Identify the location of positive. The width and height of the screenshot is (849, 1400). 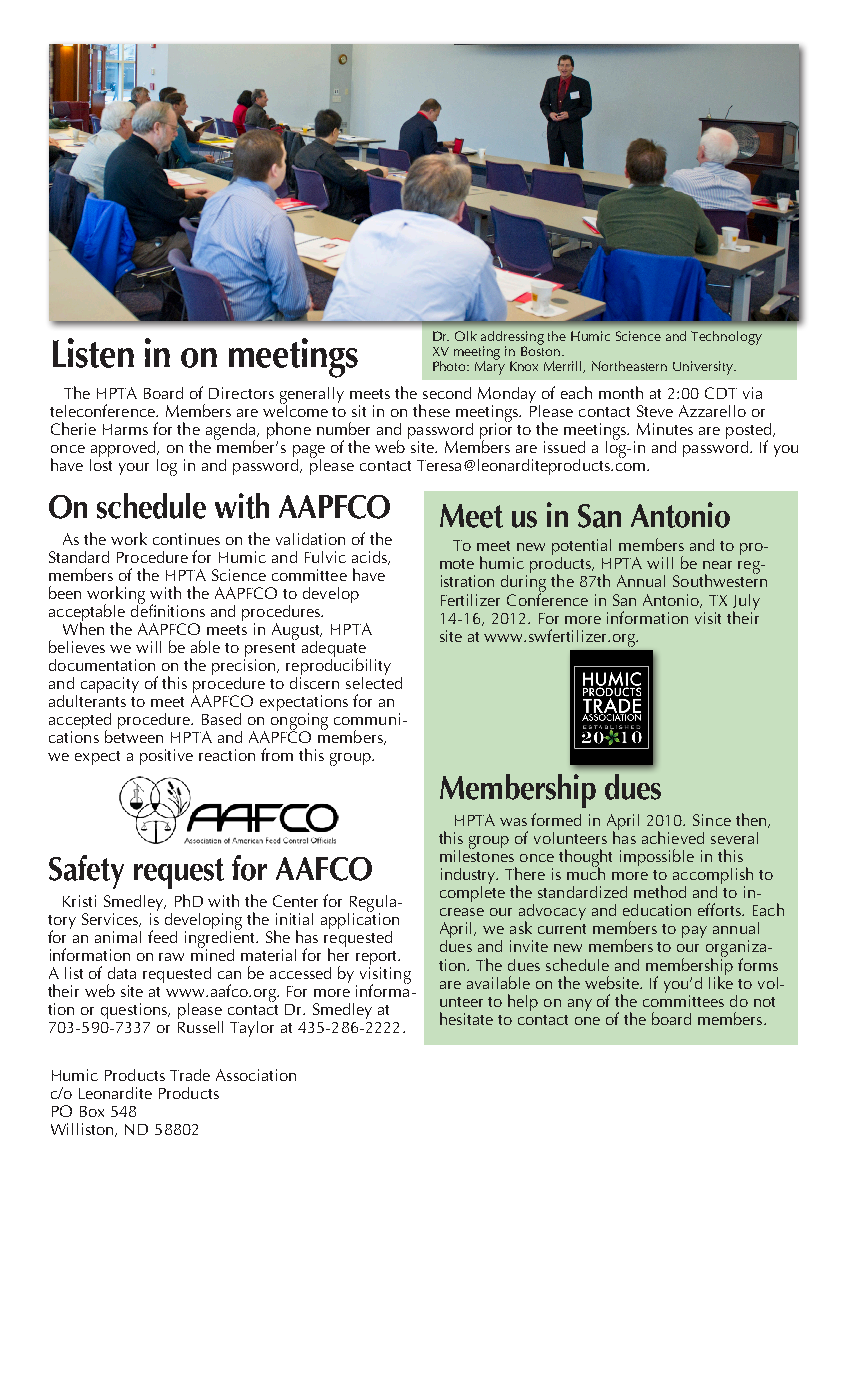
(166, 757).
